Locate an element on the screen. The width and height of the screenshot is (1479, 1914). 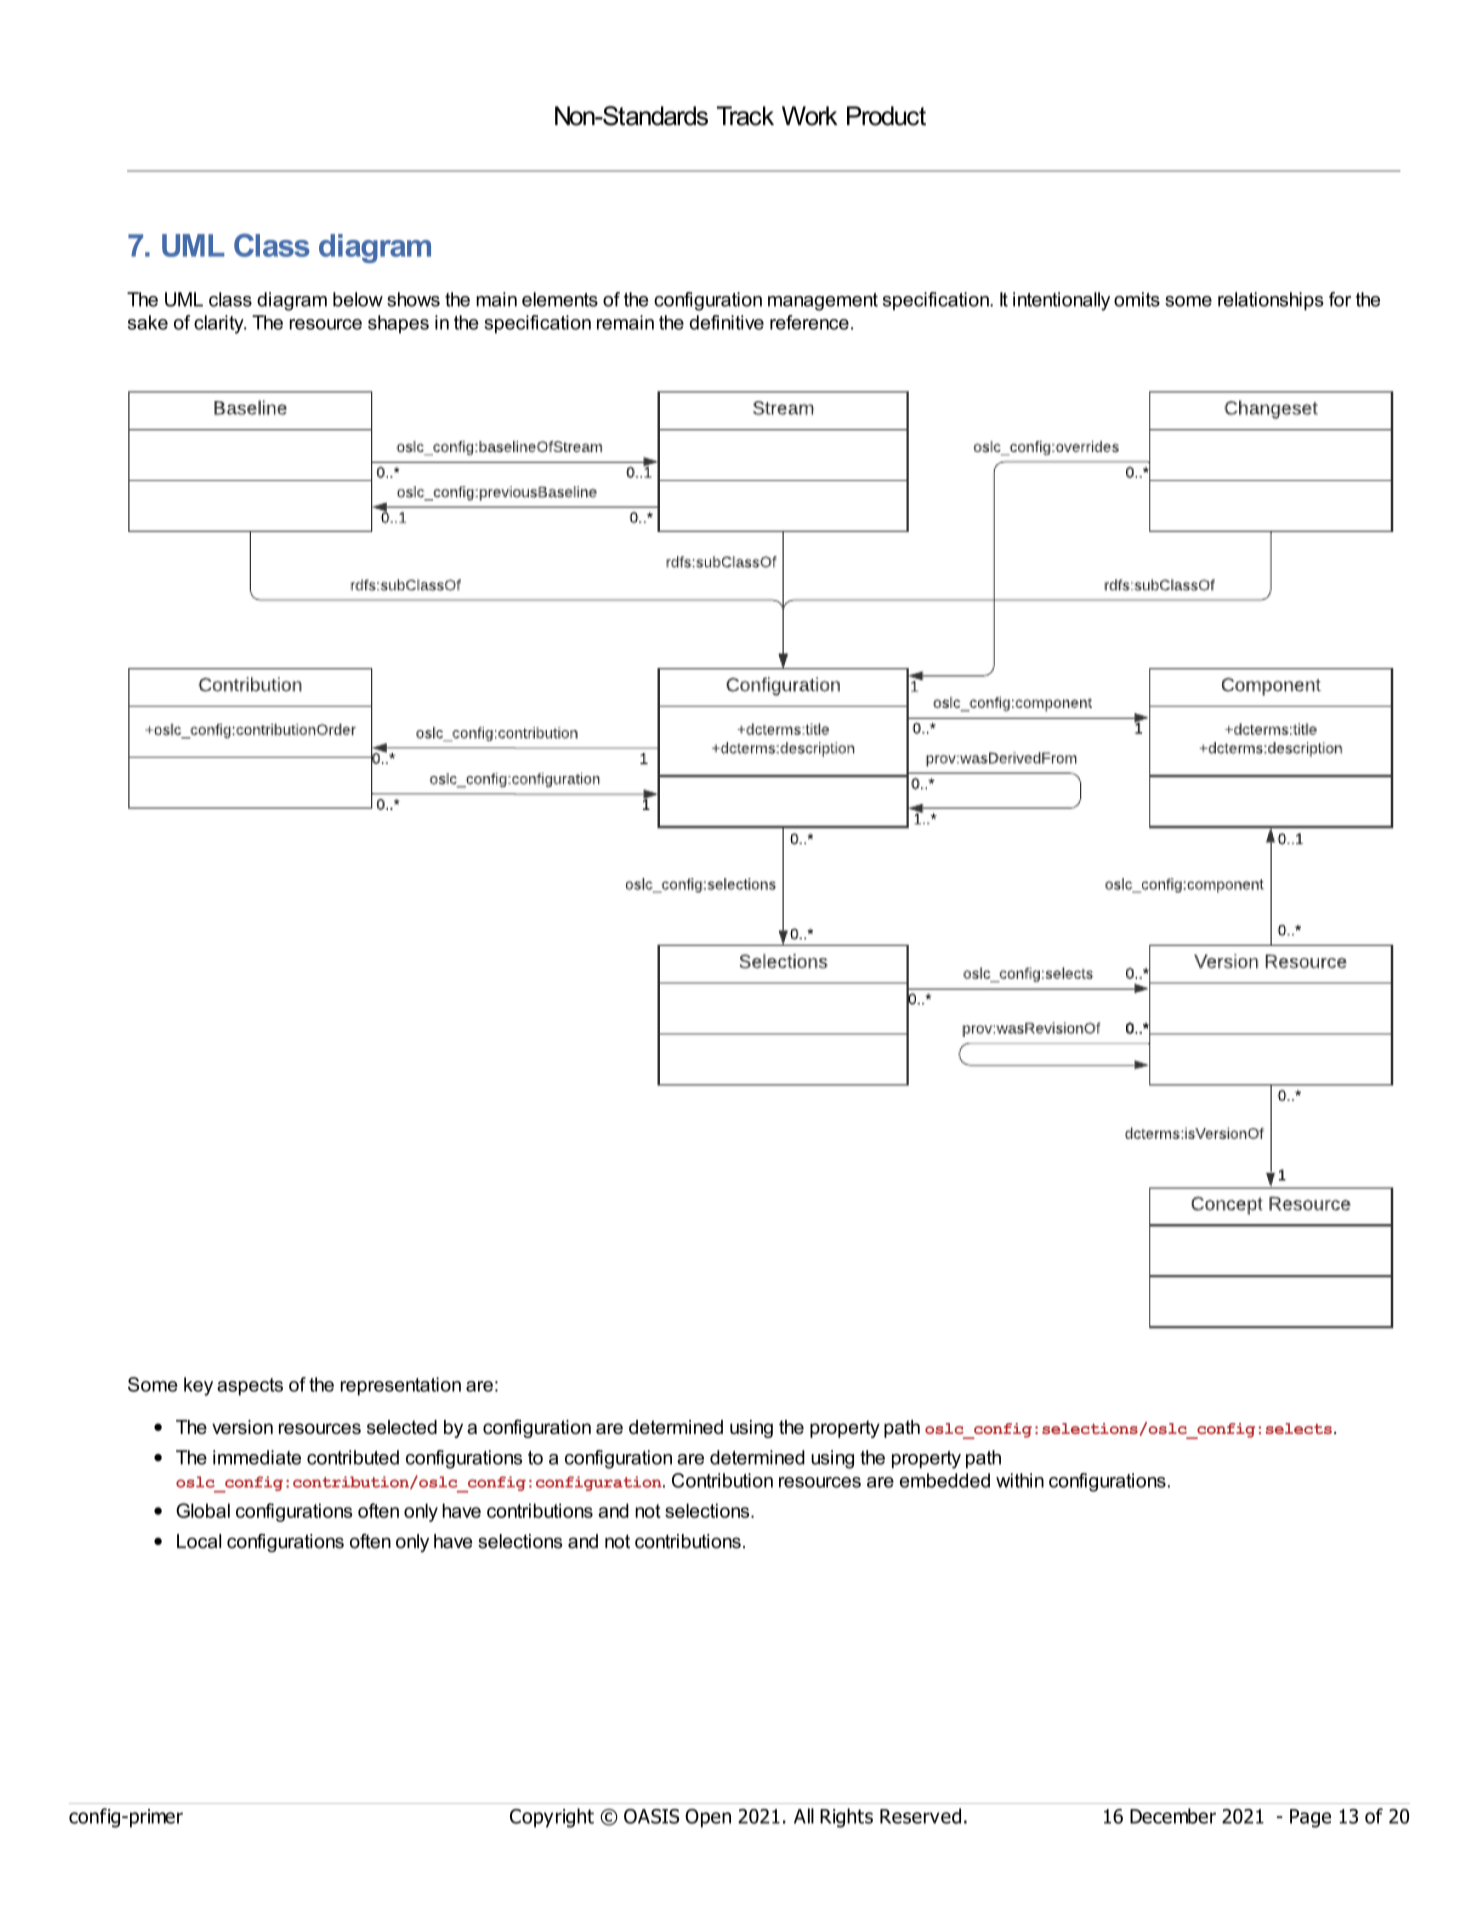
key is located at coordinates (198, 1386).
